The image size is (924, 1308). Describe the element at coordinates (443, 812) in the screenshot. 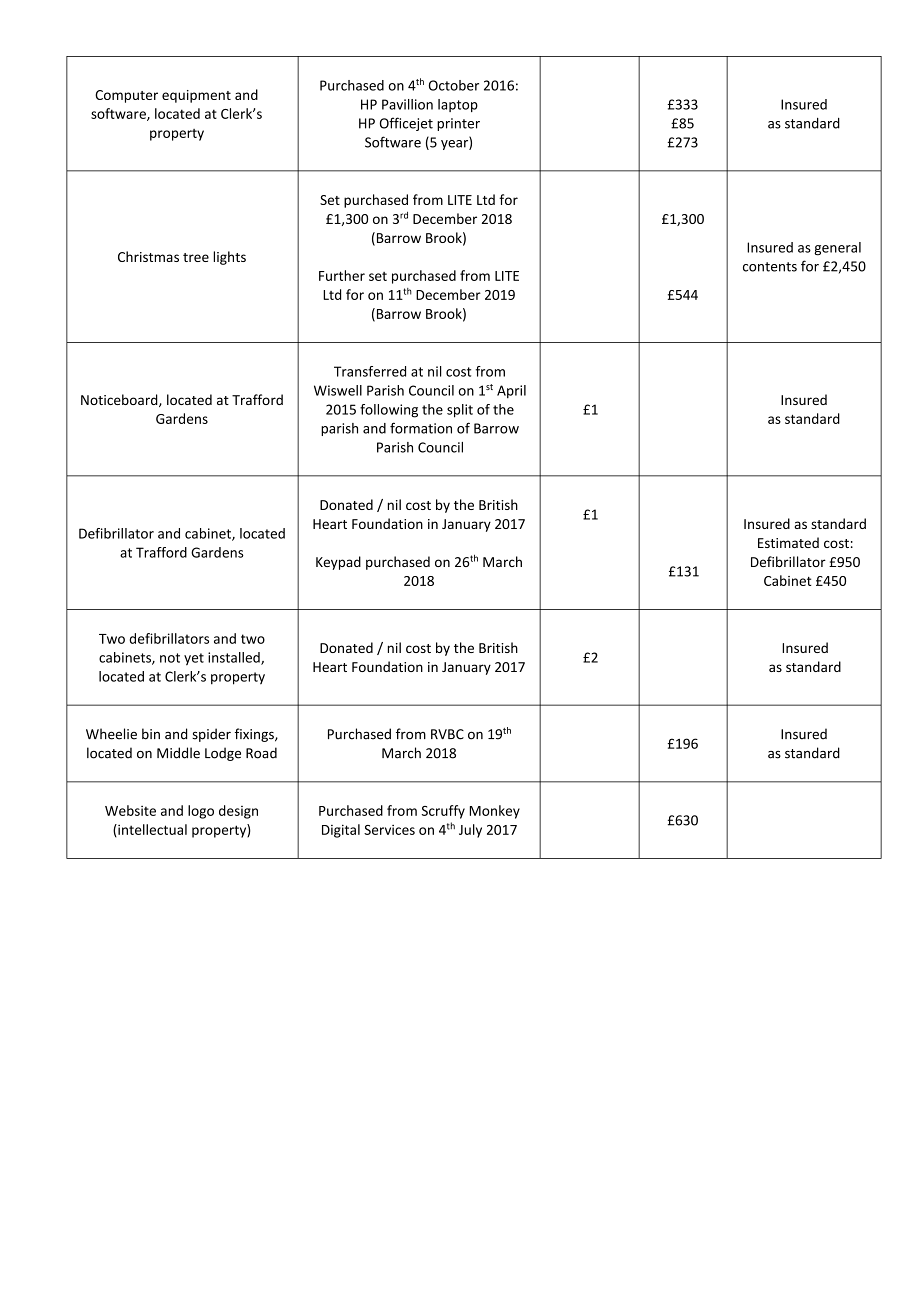

I see `Scruffy` at that location.
